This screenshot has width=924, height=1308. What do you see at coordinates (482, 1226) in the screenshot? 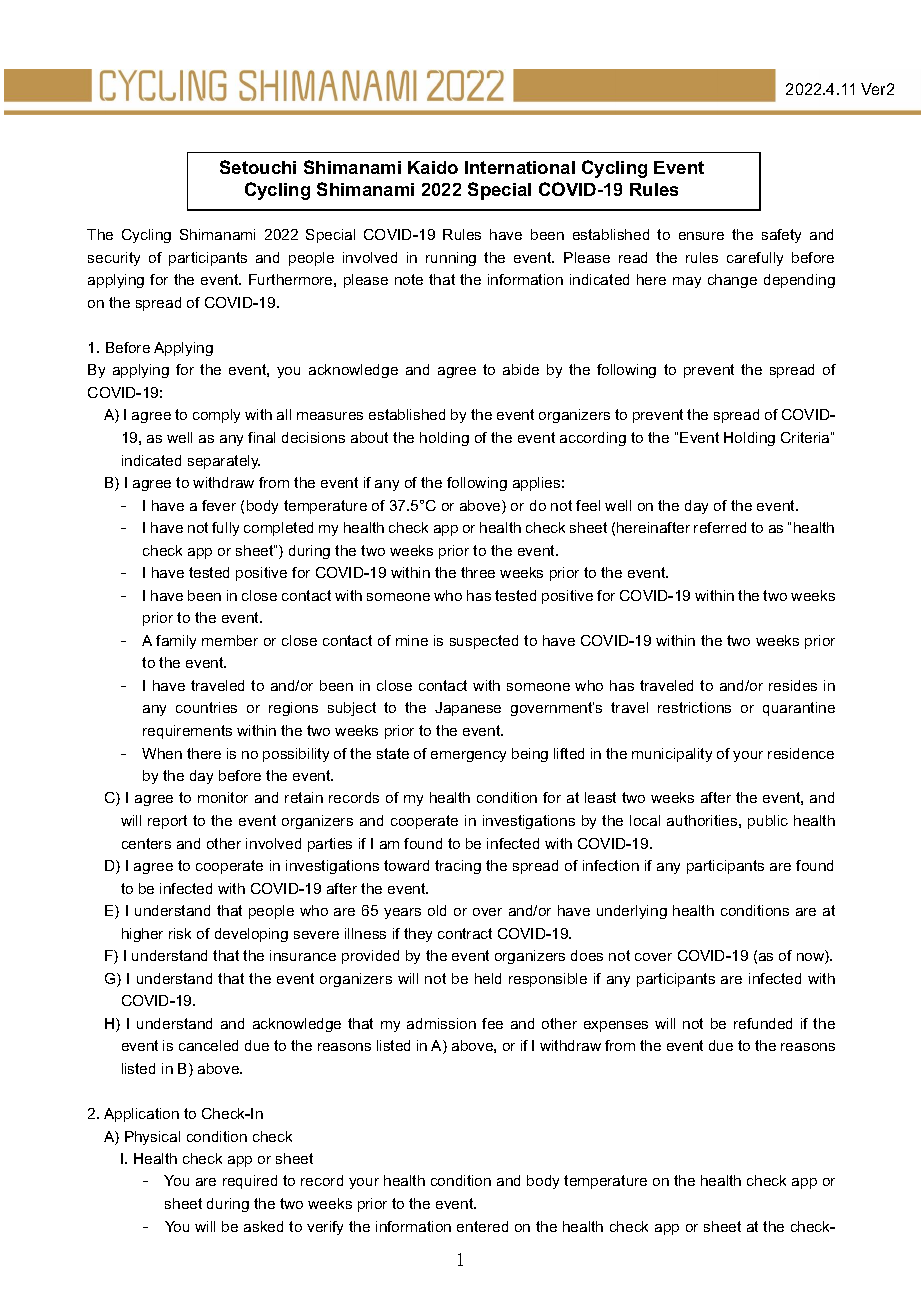
I see `entered` at bounding box center [482, 1226].
